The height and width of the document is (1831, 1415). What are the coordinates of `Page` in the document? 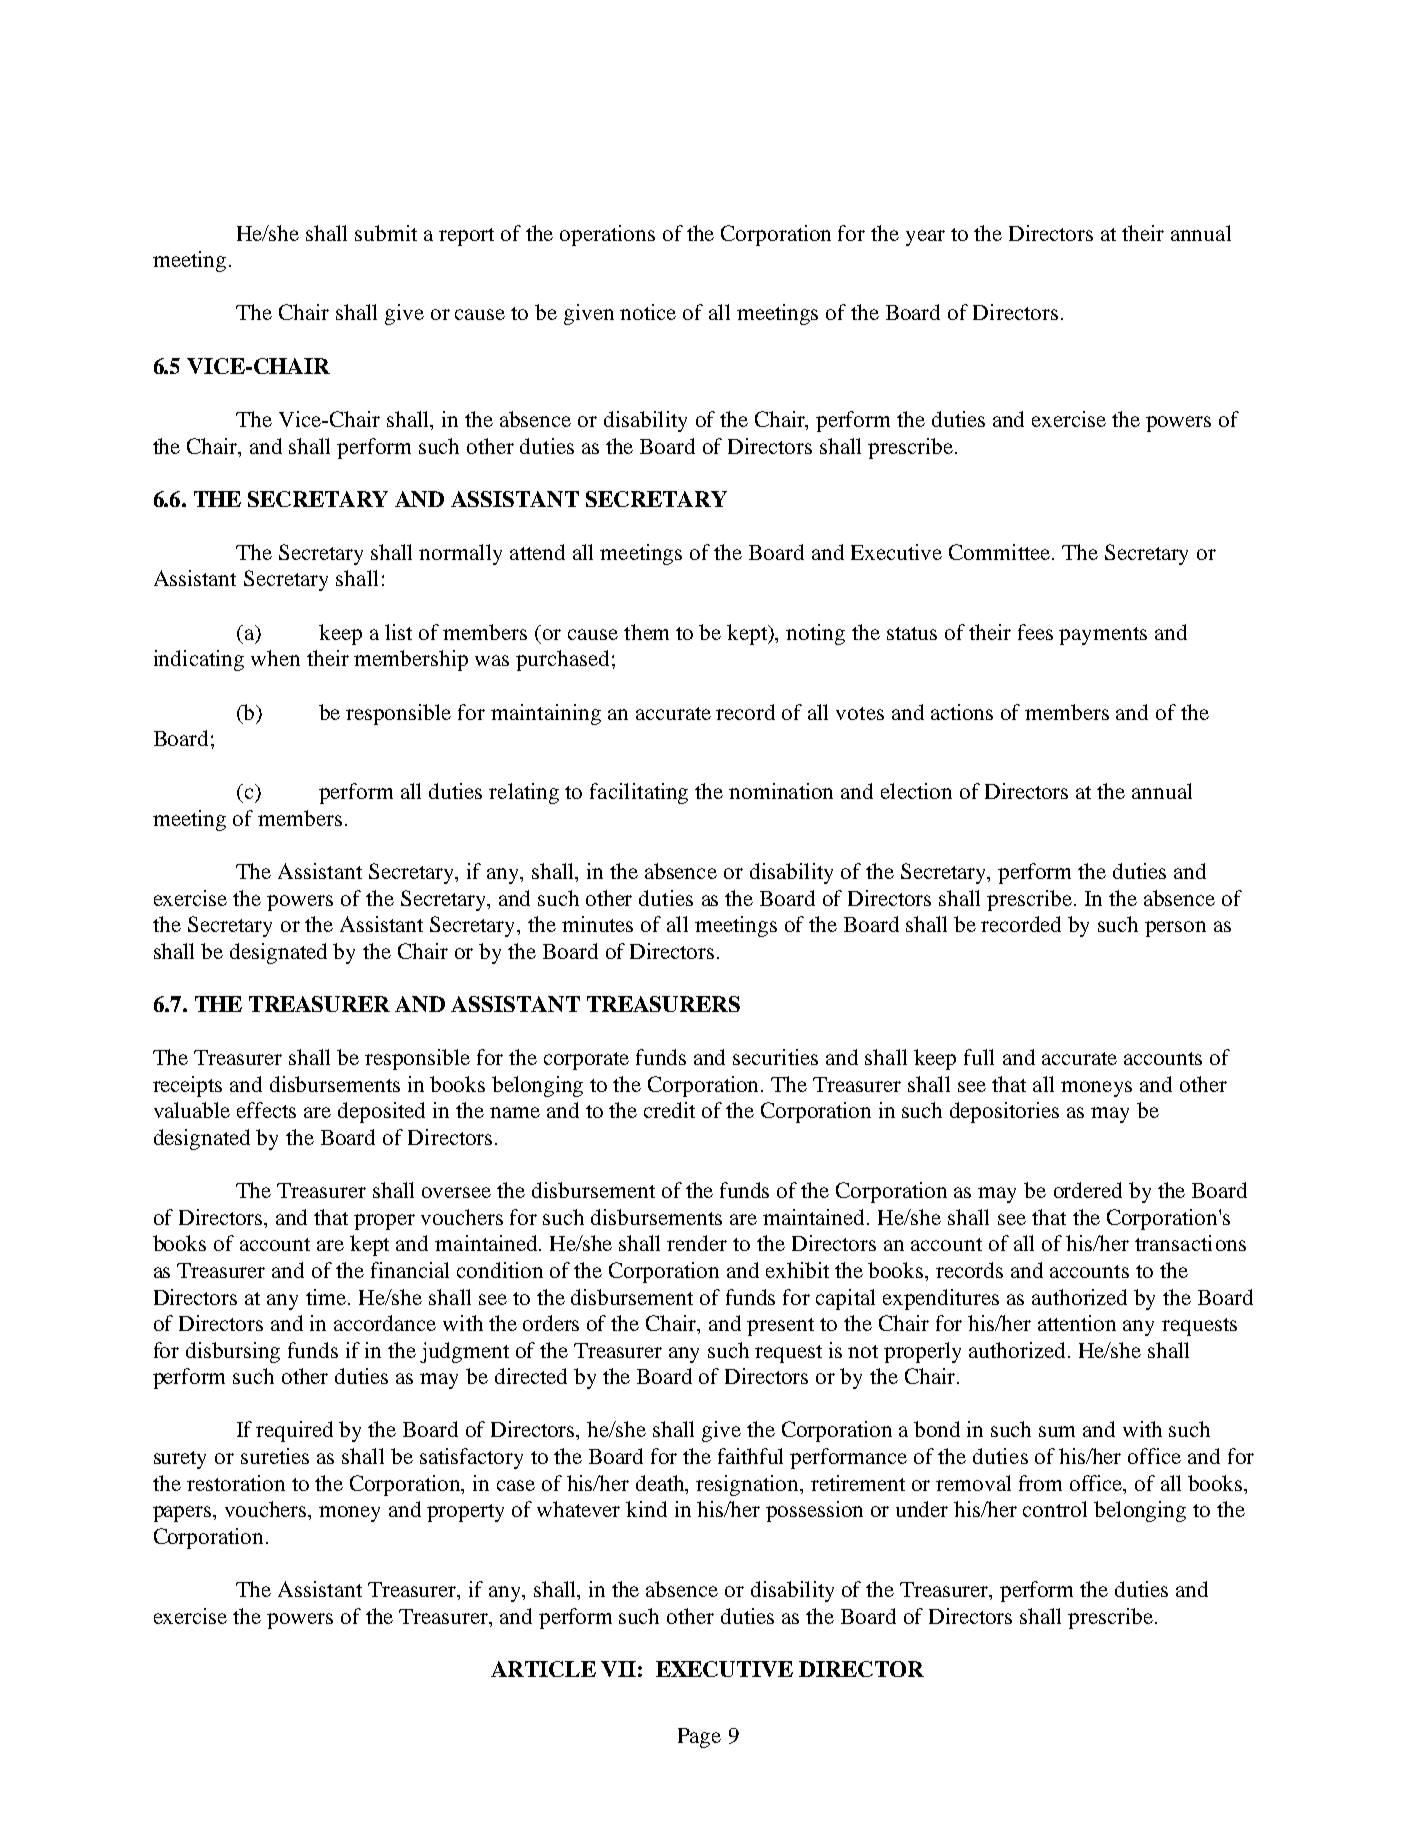 It's located at (699, 1738).
